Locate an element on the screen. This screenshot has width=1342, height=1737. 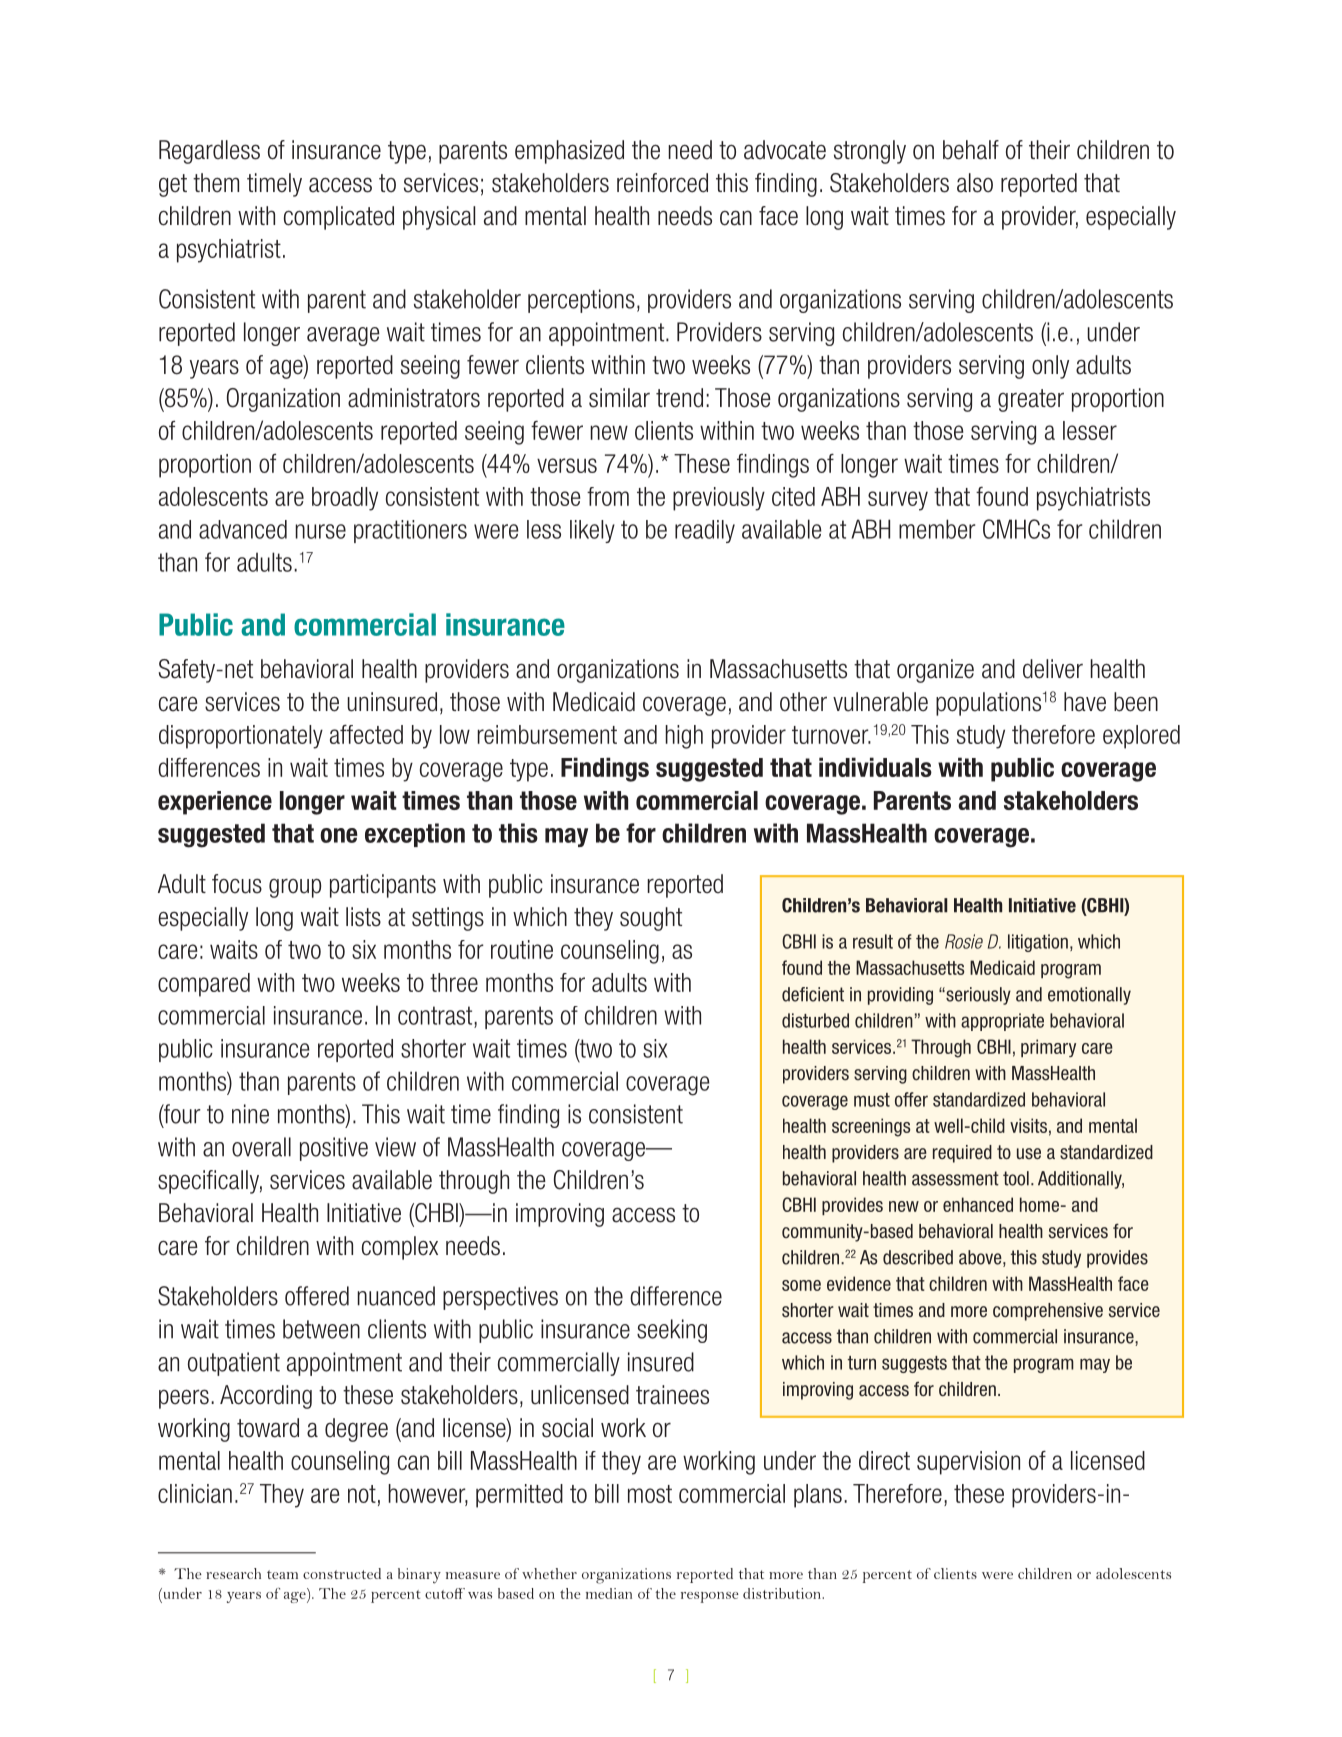
member is located at coordinates (937, 529).
